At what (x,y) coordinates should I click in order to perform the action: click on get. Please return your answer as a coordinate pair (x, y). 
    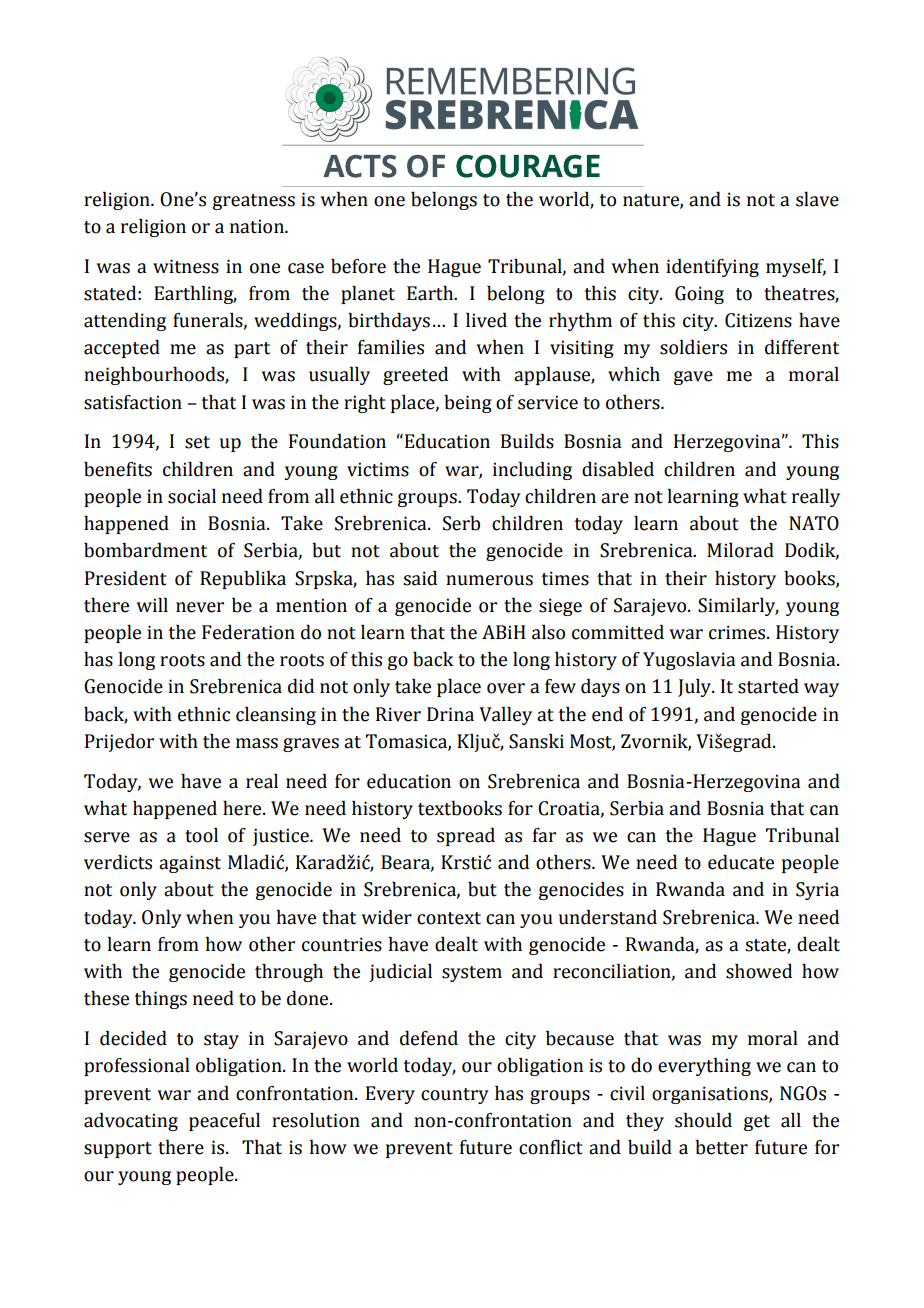
    Looking at the image, I should click on (757, 1123).
